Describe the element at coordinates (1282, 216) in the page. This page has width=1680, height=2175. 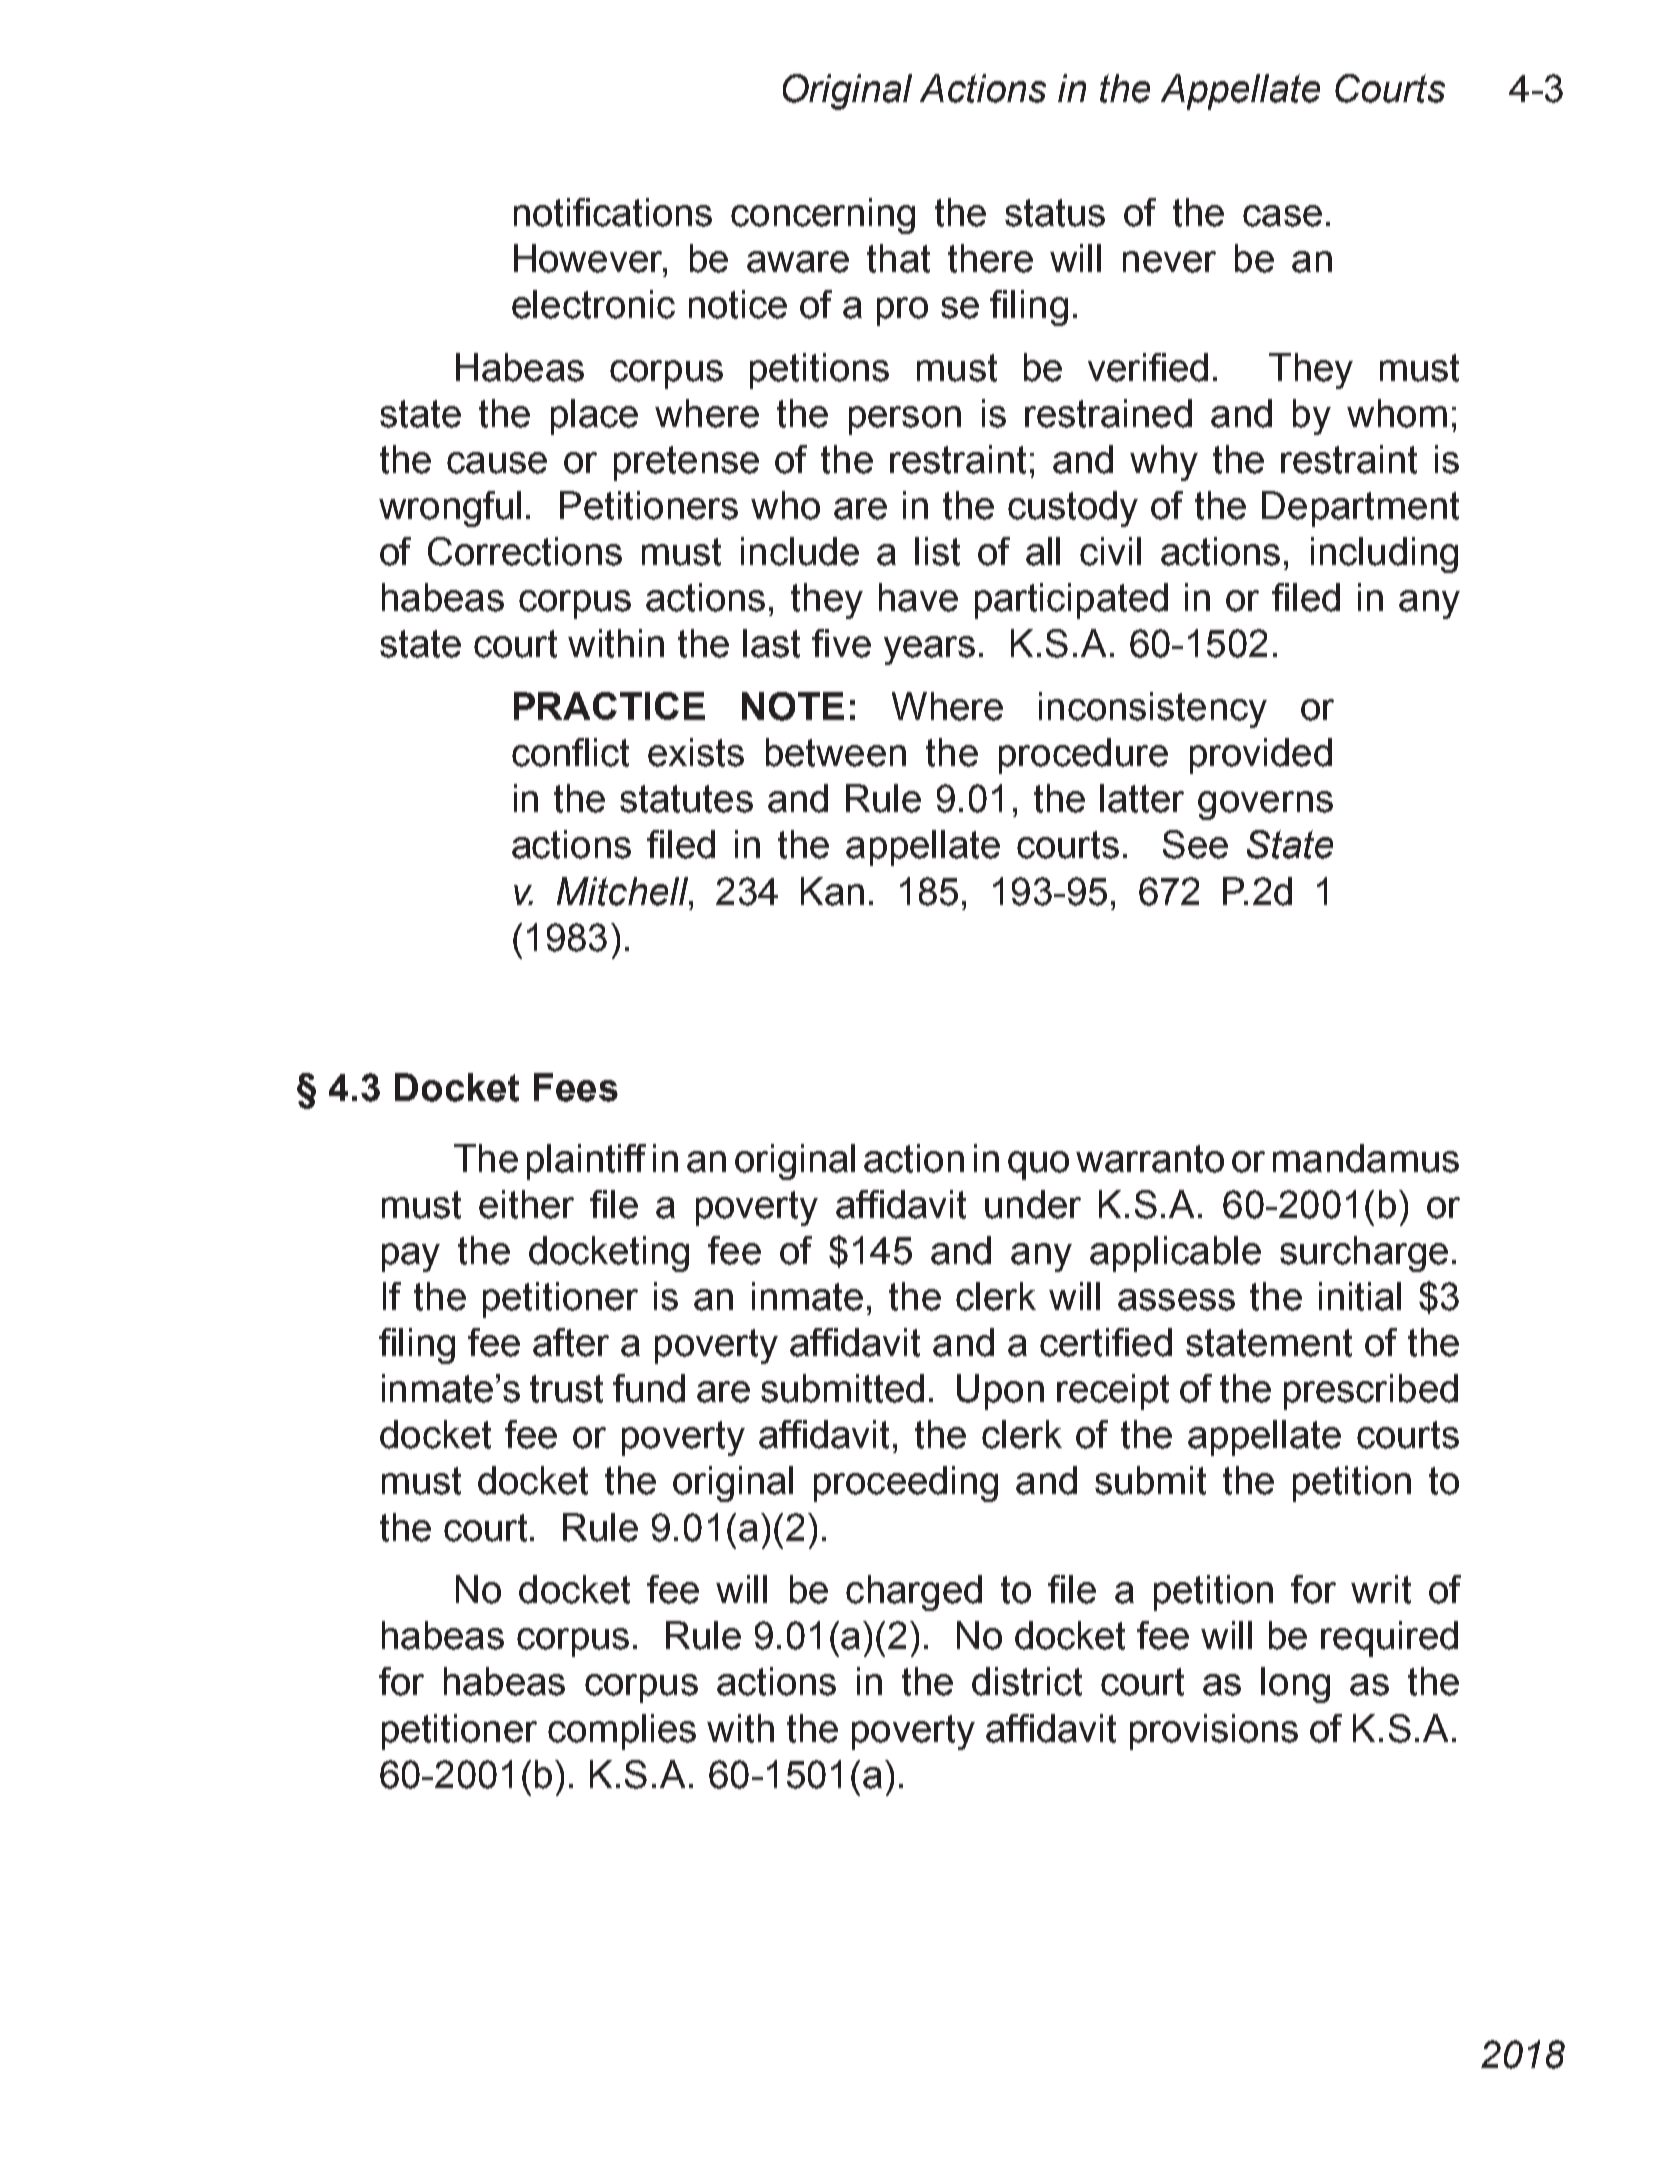
I see `case` at that location.
